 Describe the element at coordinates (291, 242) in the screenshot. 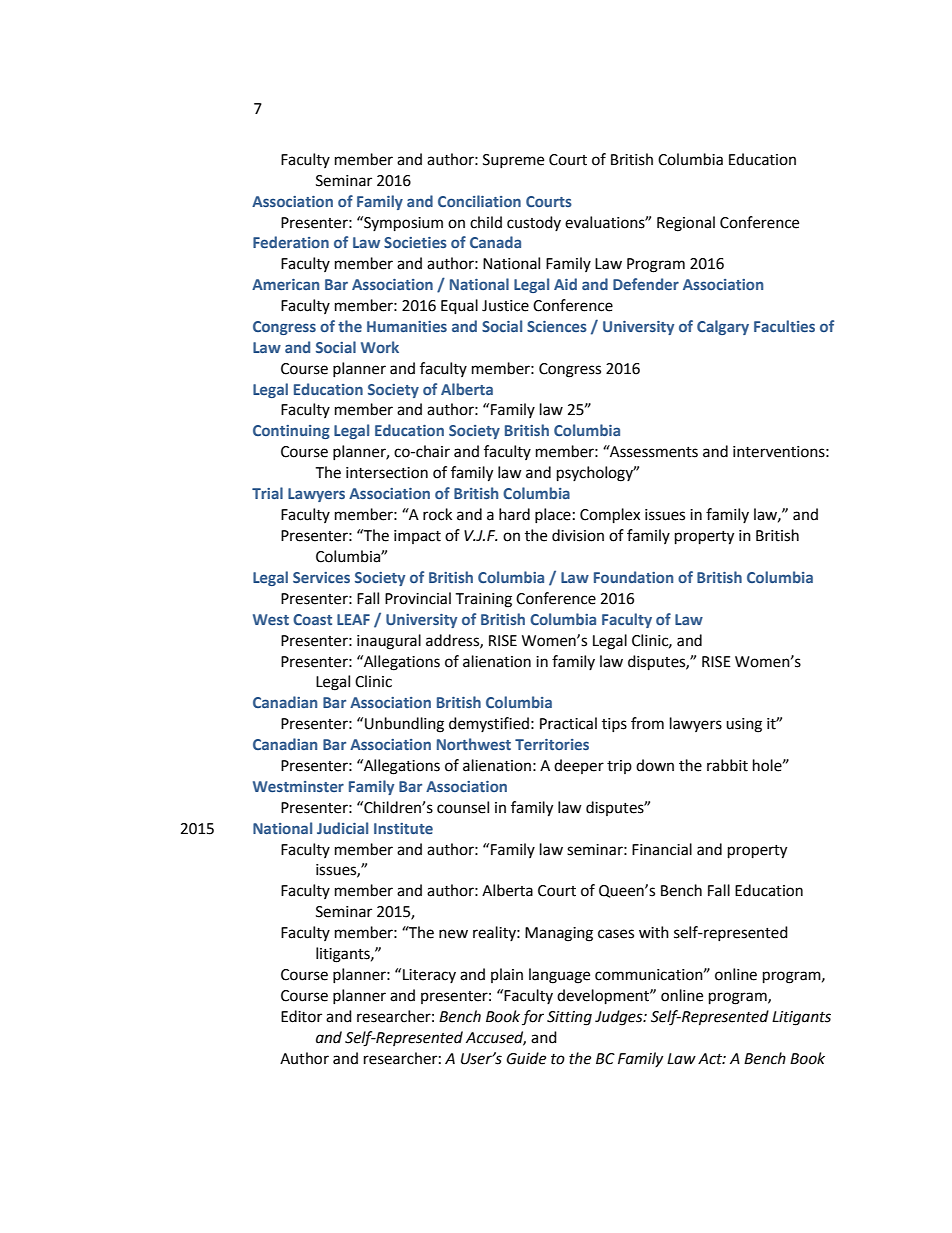

I see `Federation` at that location.
